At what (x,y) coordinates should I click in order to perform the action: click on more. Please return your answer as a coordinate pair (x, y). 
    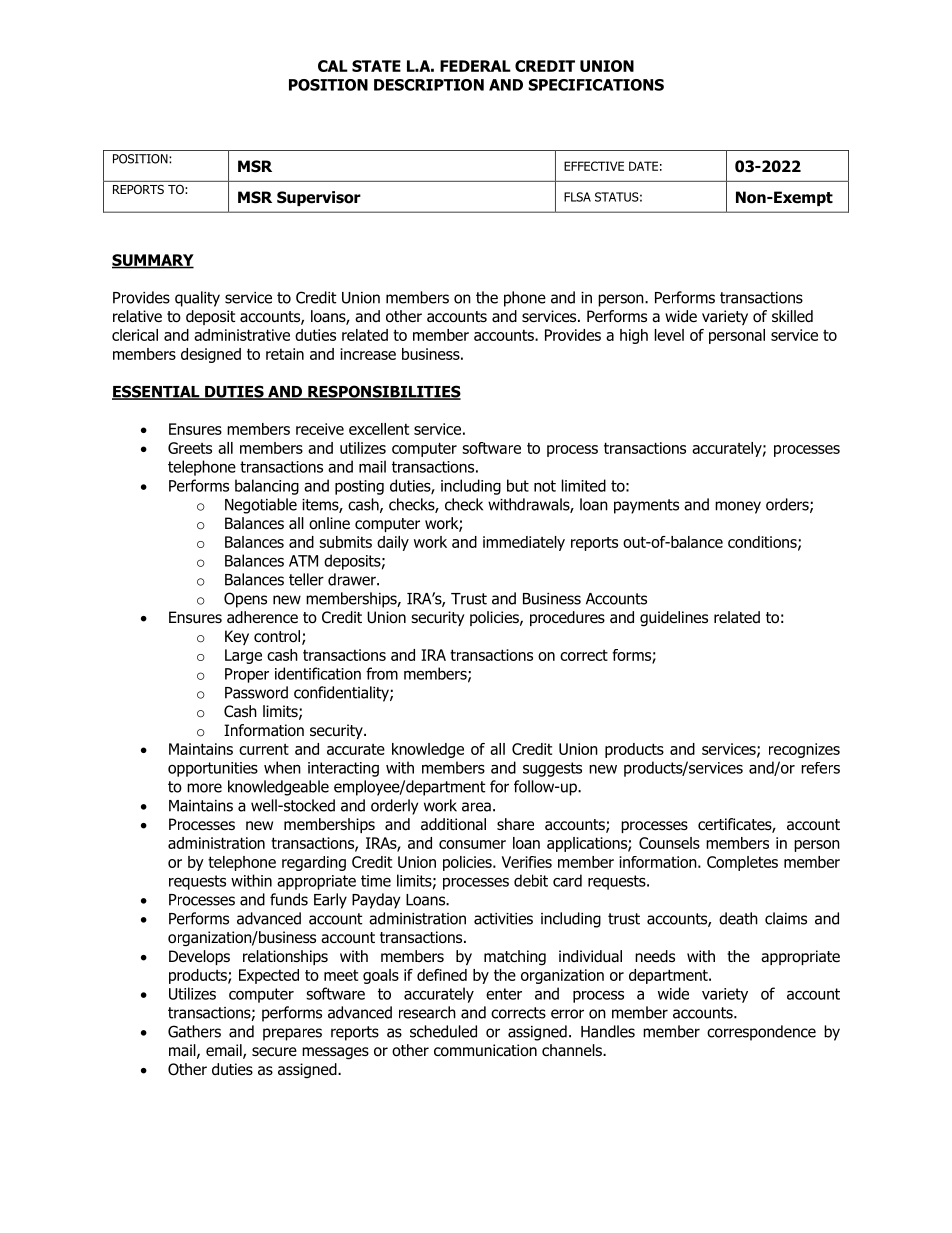
    Looking at the image, I should click on (204, 788).
